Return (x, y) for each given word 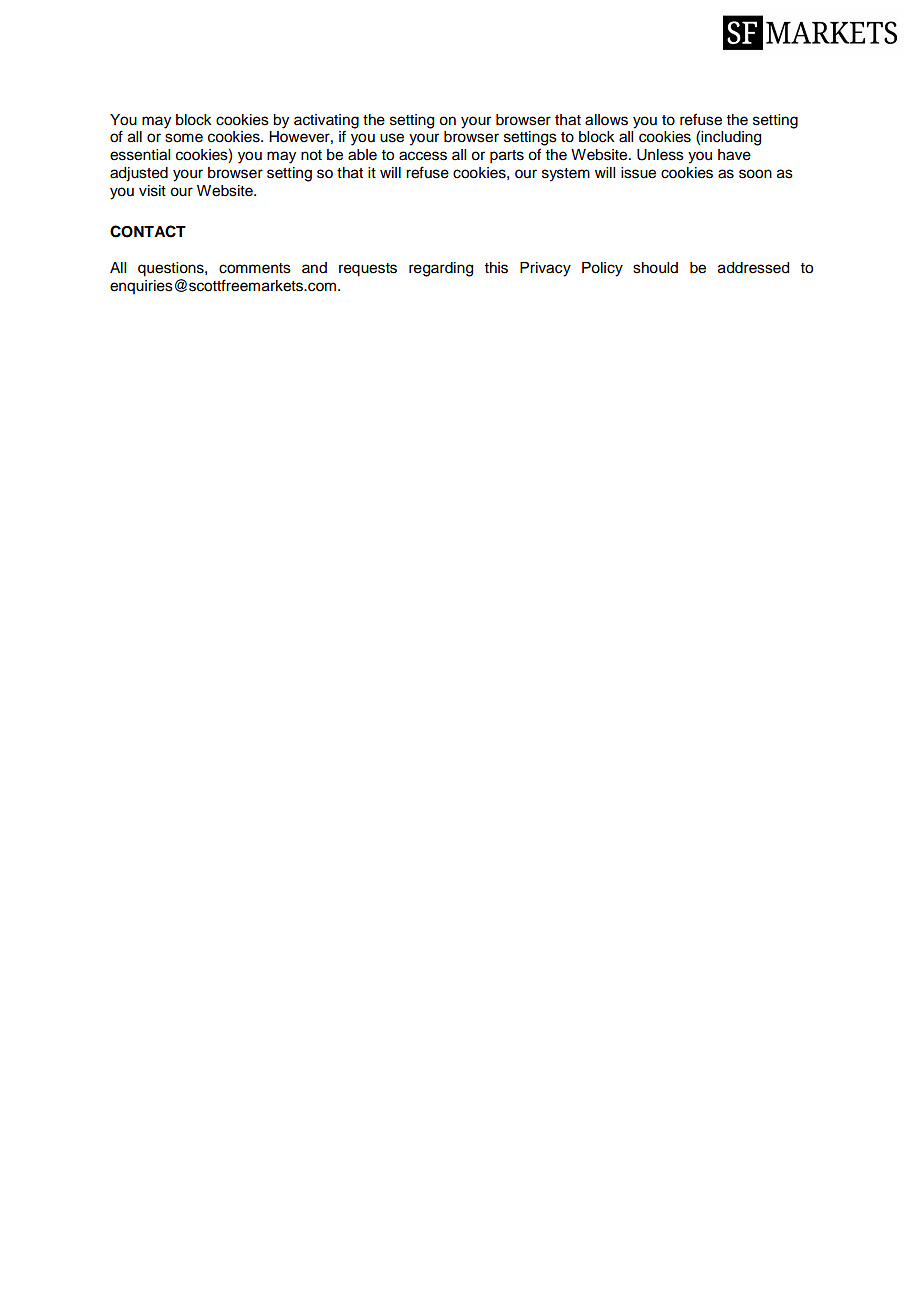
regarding (441, 269)
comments (255, 268)
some (184, 138)
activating (326, 121)
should (655, 268)
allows (606, 120)
